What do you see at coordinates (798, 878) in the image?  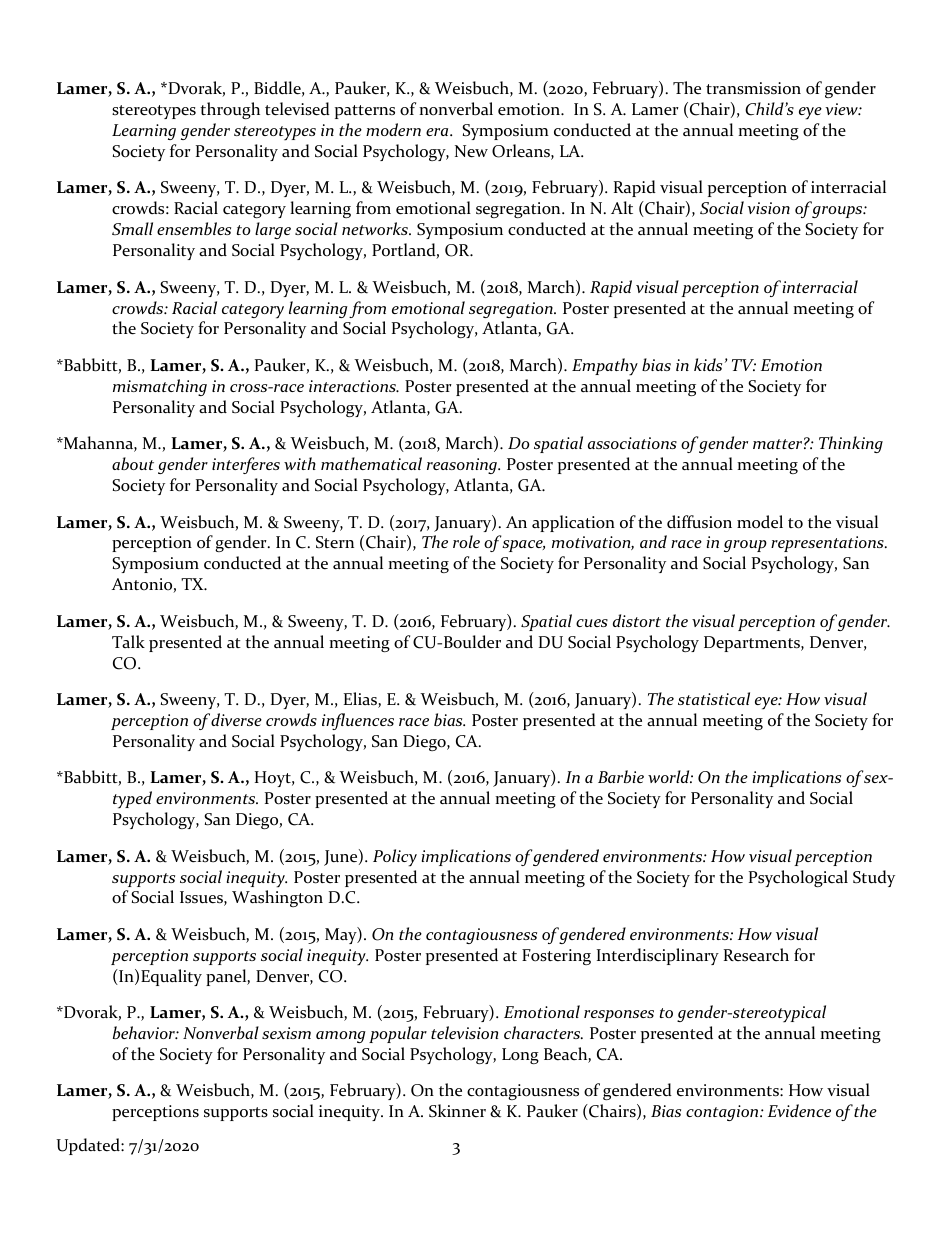 I see `Psychological` at bounding box center [798, 878].
